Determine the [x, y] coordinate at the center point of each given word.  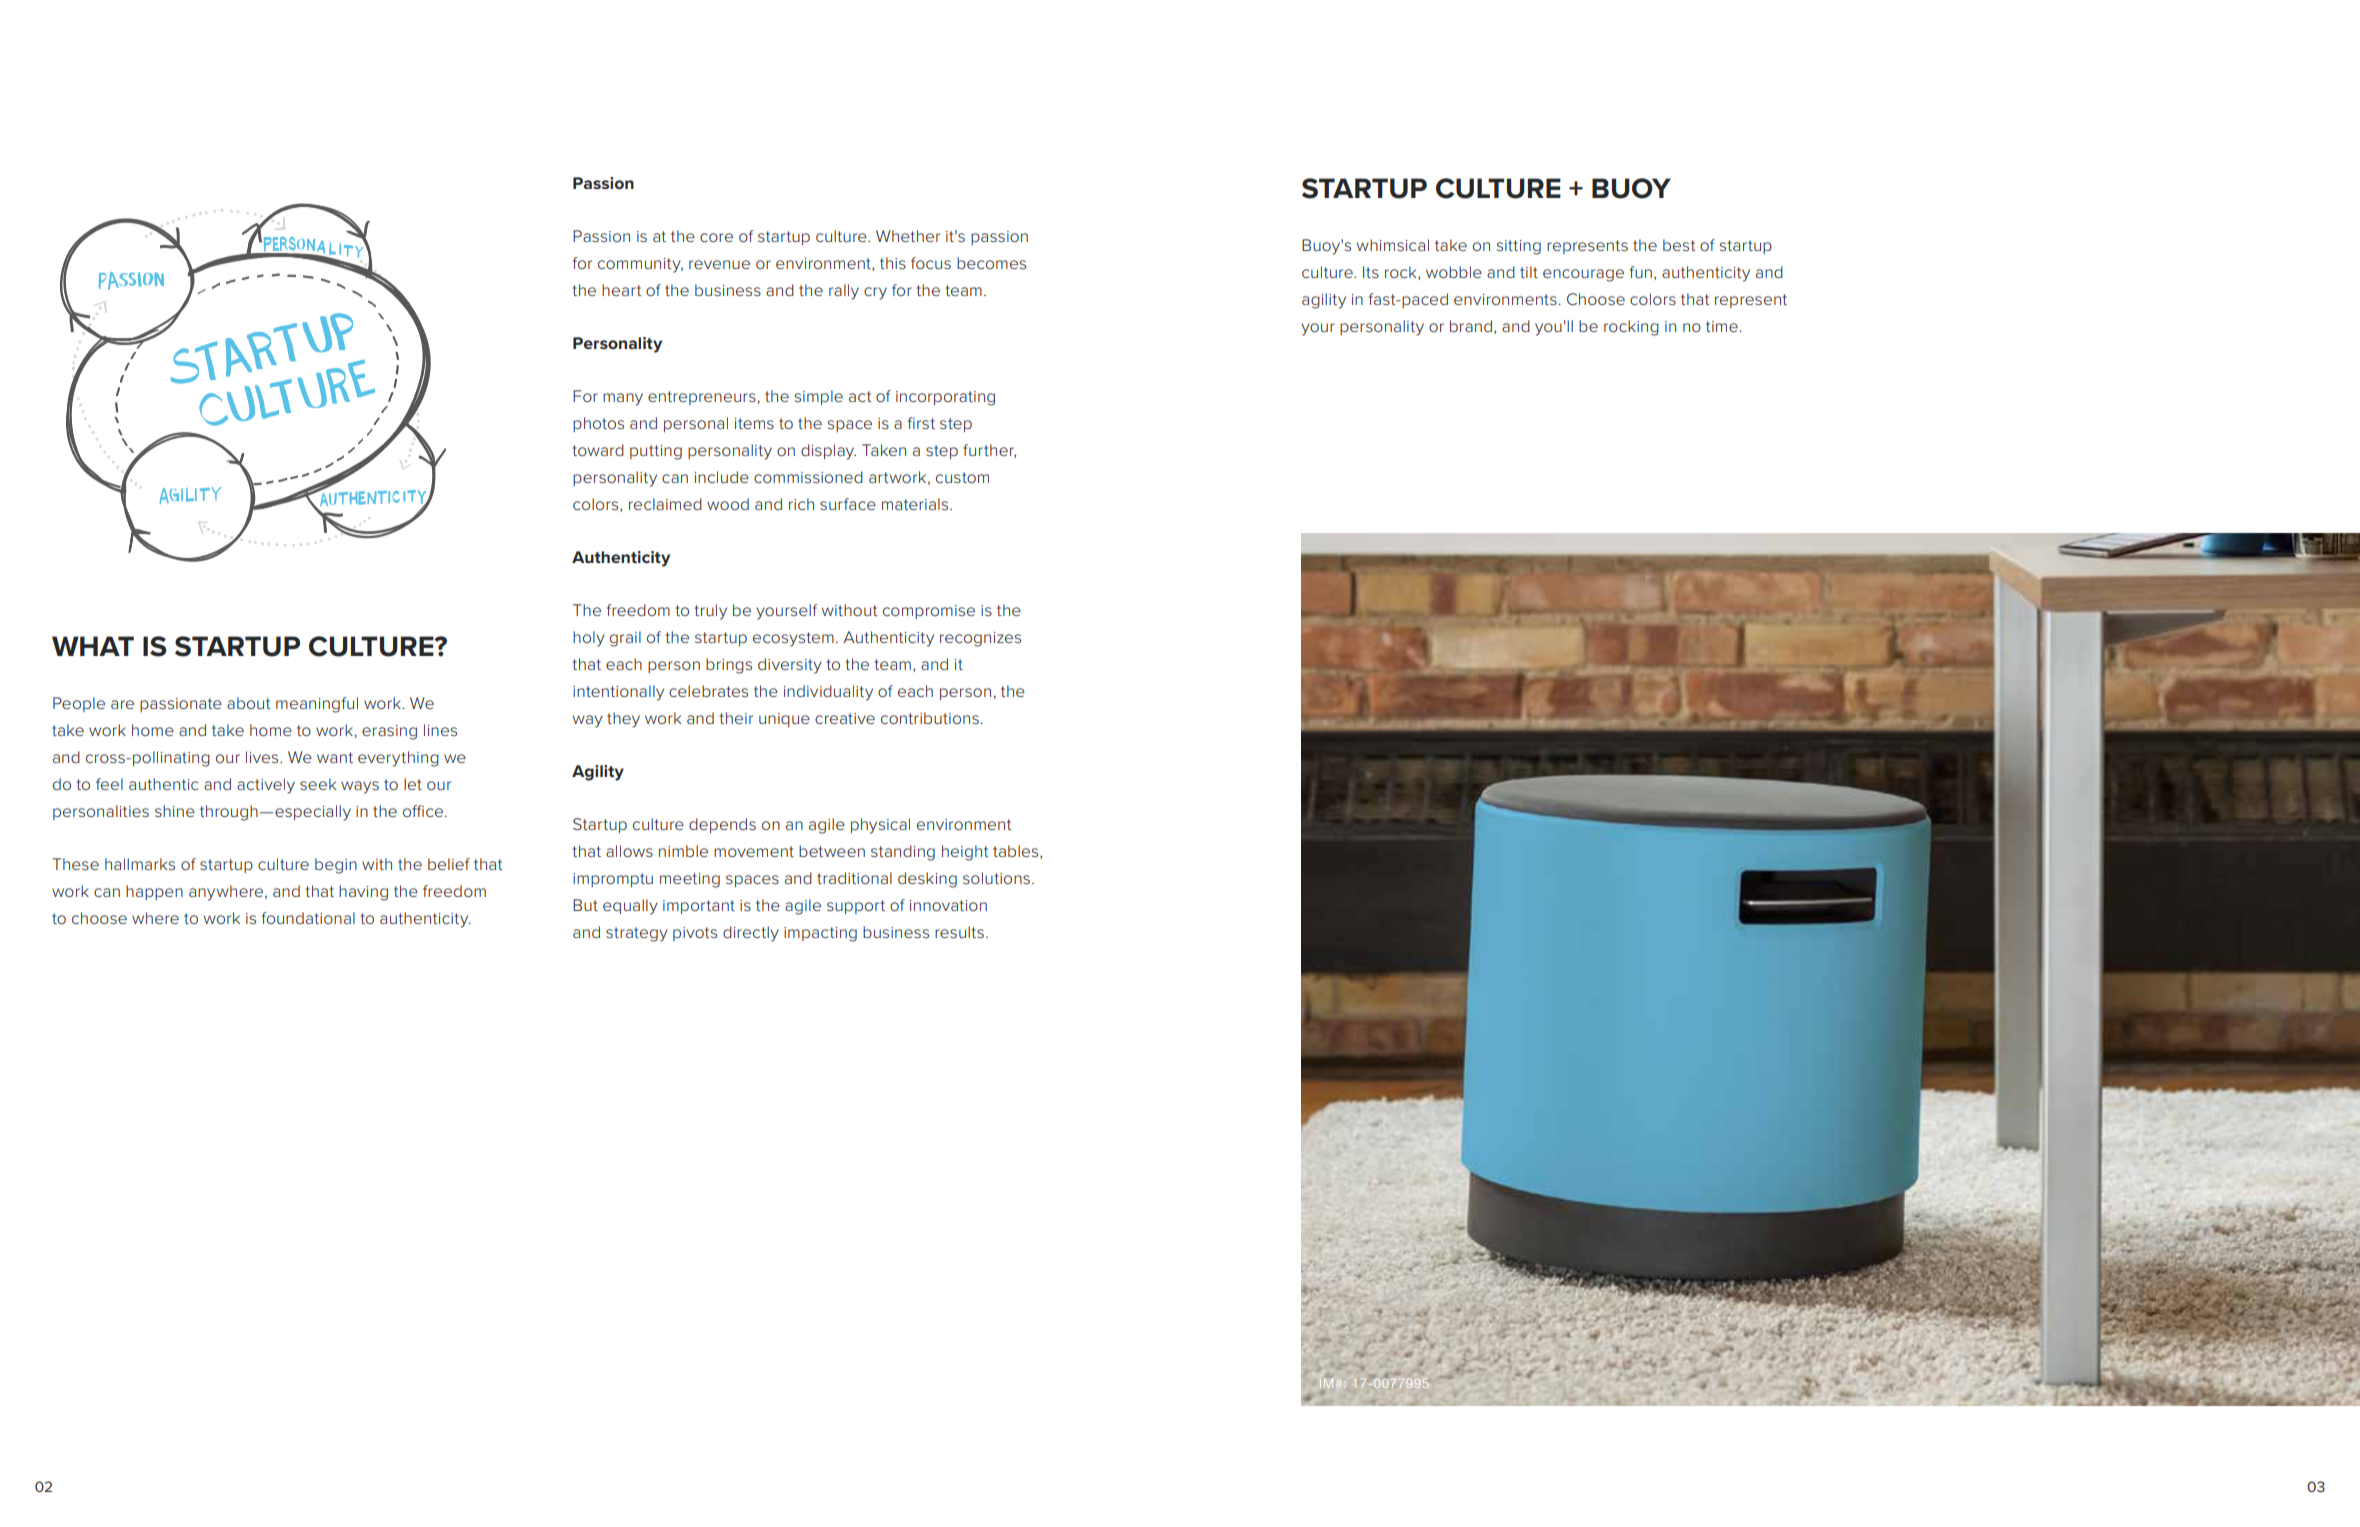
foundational [308, 918]
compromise [929, 612]
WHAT [93, 646]
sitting [1519, 247]
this [893, 263]
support [856, 907]
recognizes [980, 639]
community [640, 265]
